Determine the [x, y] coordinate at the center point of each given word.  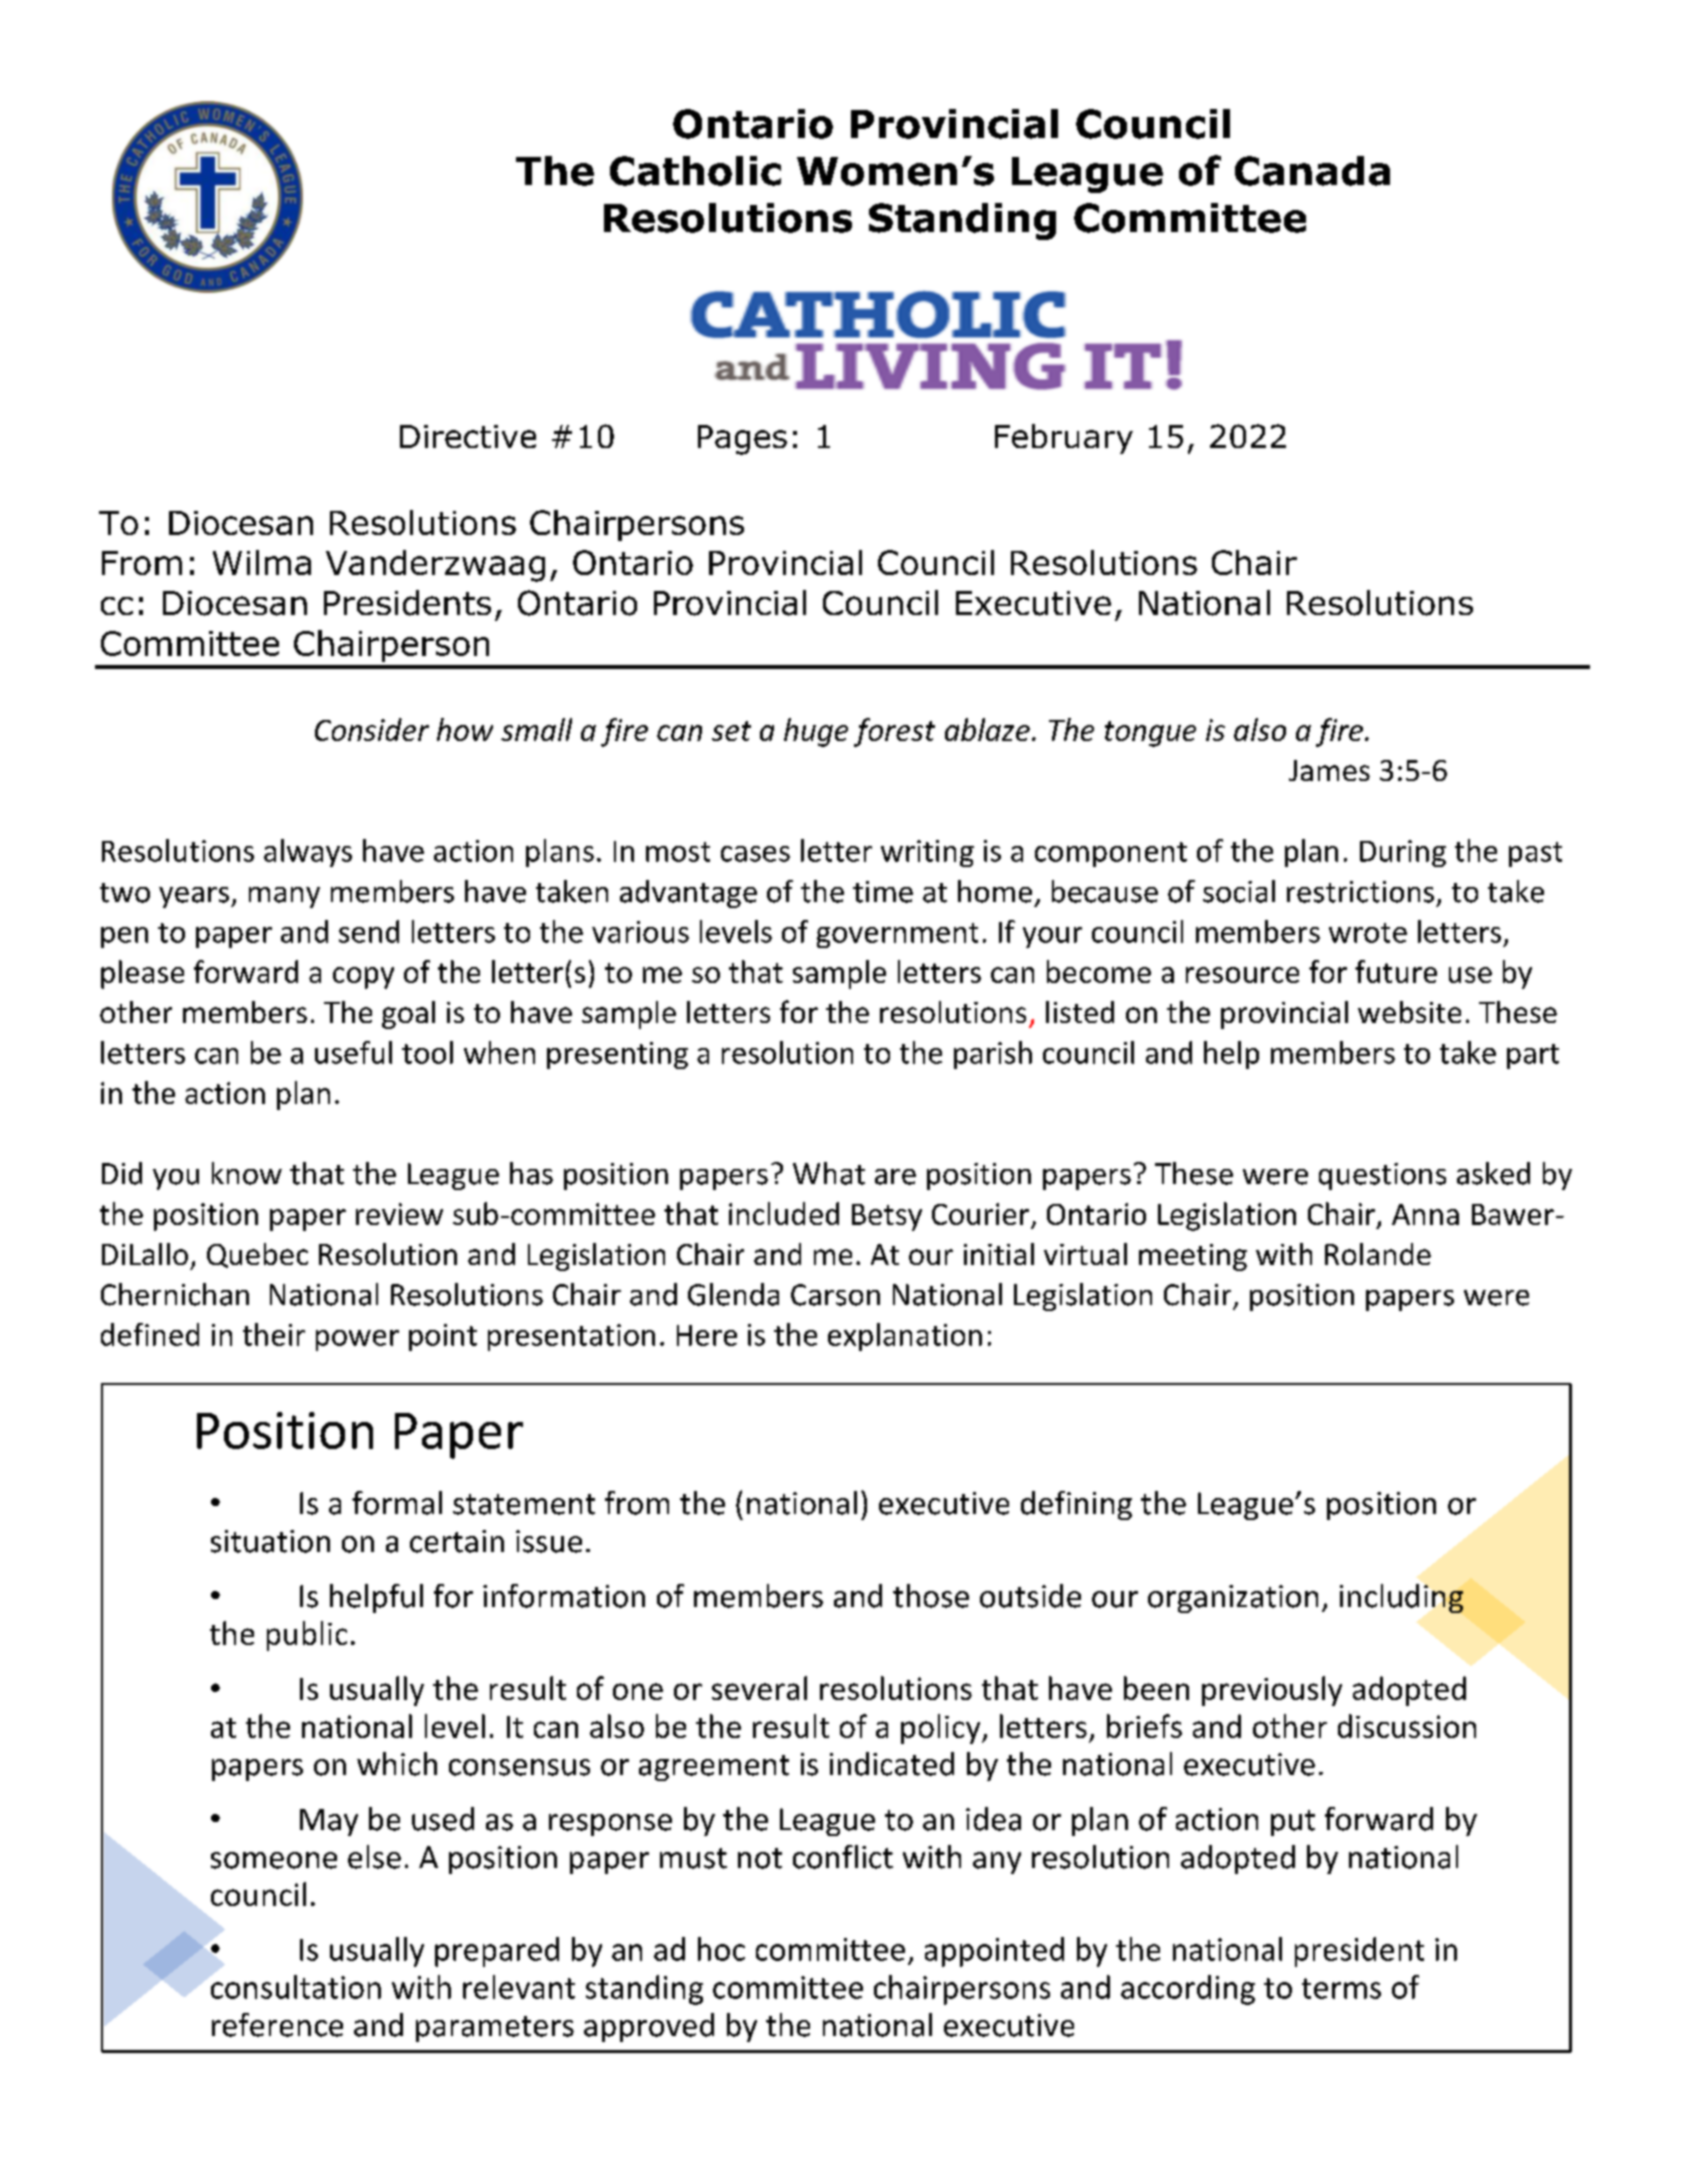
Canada [1312, 171]
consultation [296, 1987]
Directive [468, 436]
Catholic [695, 171]
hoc [721, 1949]
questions [1382, 1176]
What [829, 1173]
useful [353, 1052]
